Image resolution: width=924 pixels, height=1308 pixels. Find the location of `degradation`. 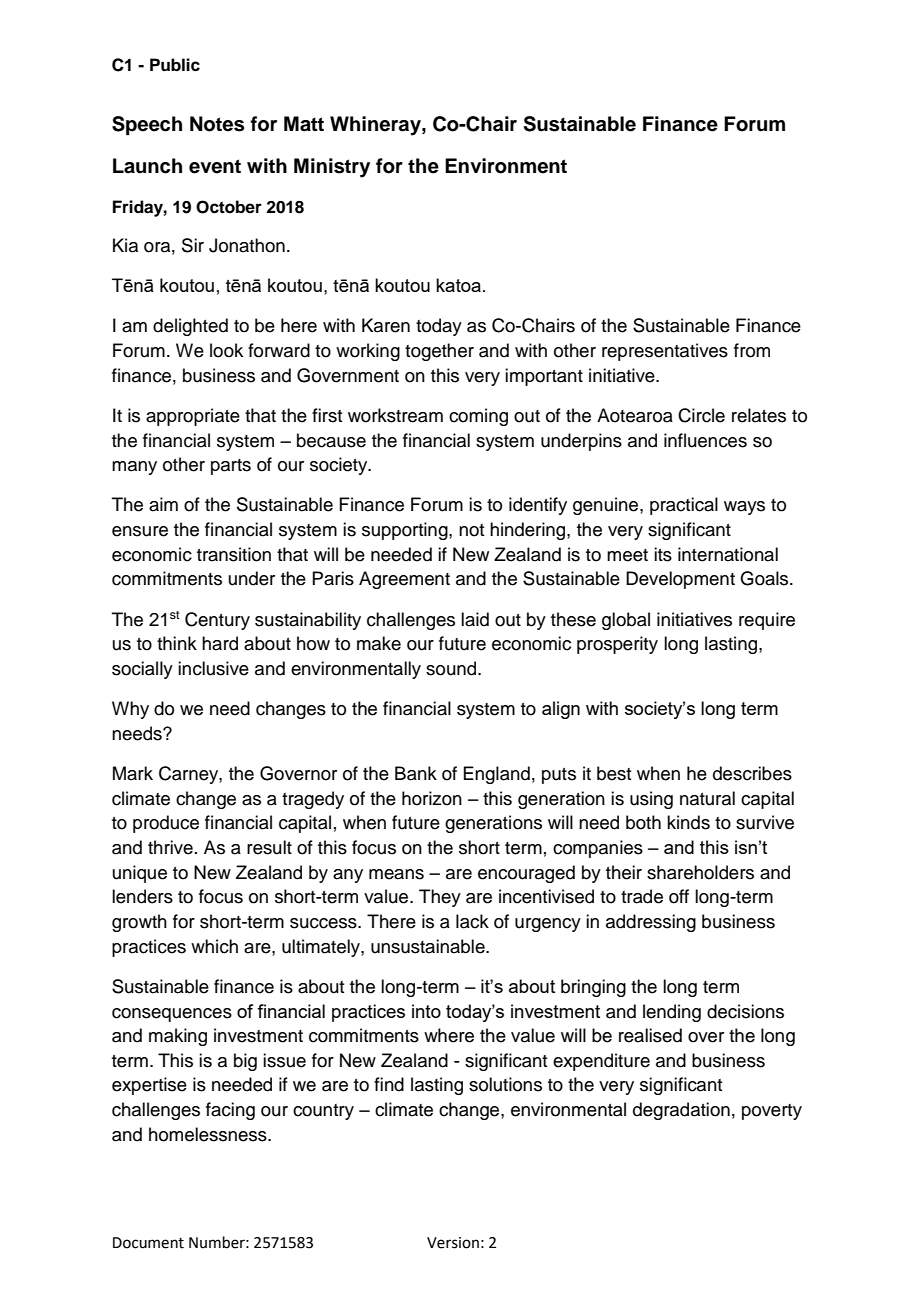

degradation is located at coordinates (681, 1111).
